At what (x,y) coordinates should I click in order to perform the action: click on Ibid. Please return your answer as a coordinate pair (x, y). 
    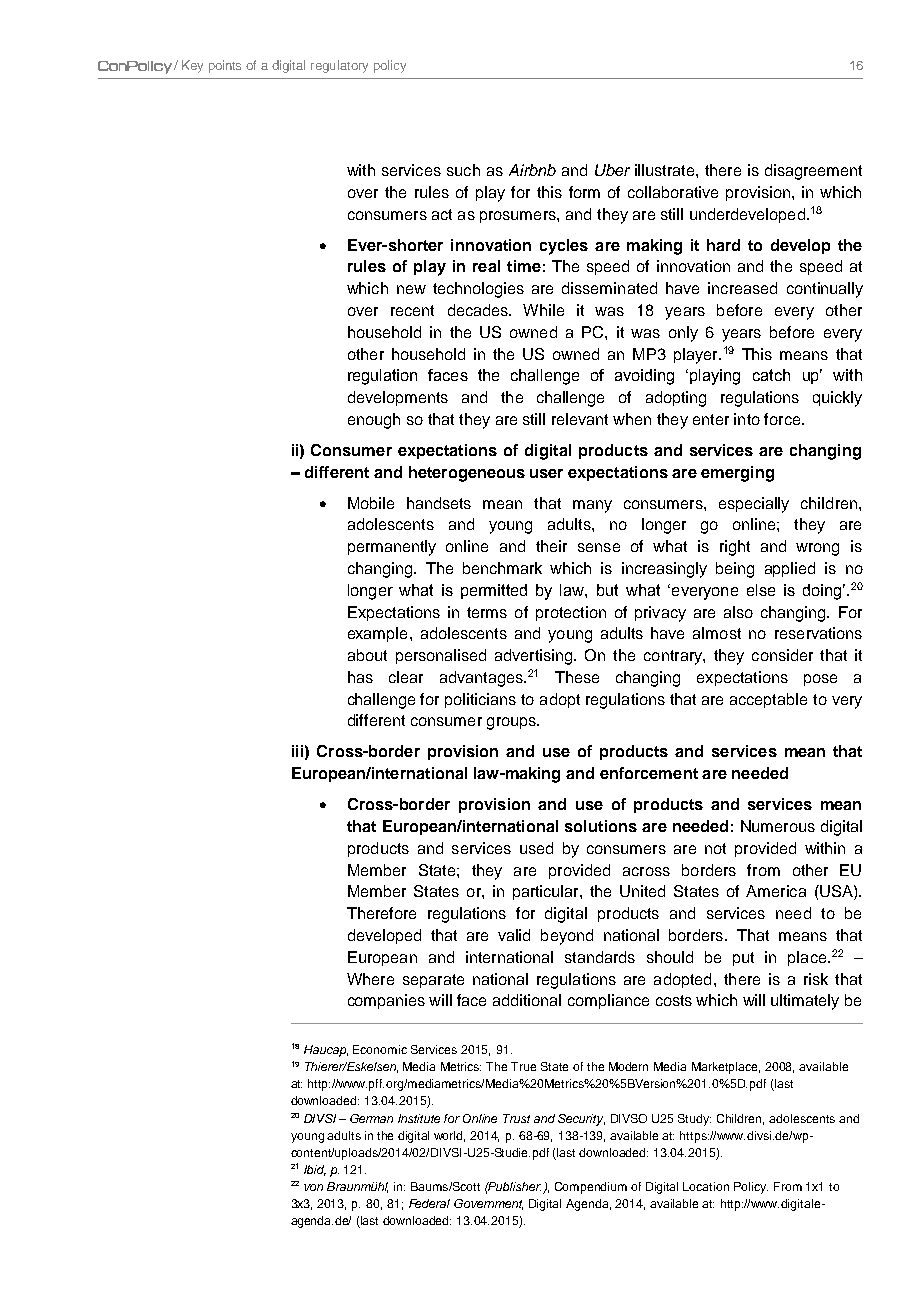
    Looking at the image, I should click on (315, 1170).
